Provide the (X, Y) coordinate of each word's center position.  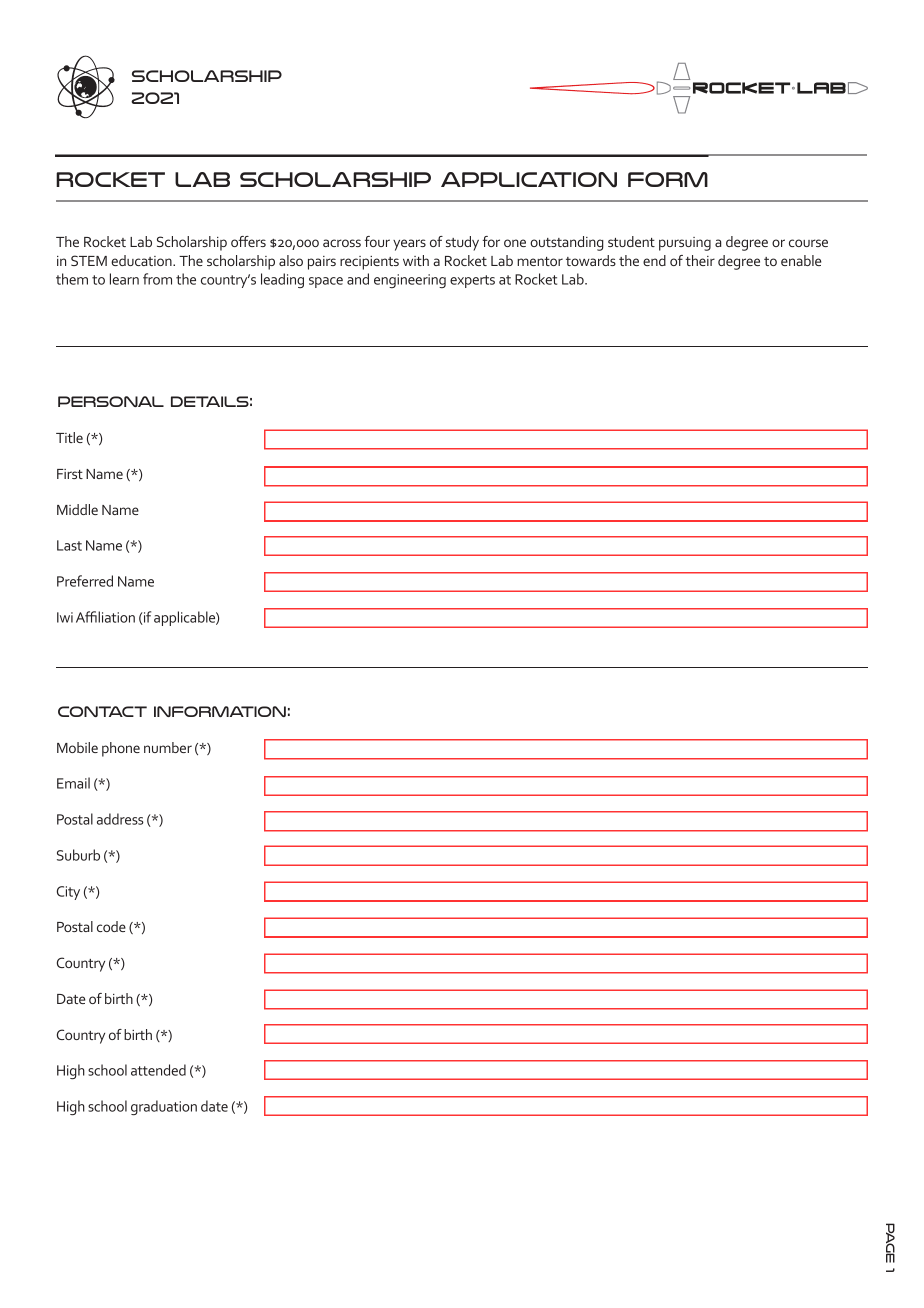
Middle (77, 509)
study (462, 243)
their (700, 260)
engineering (410, 281)
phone (121, 749)
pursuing (685, 244)
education (142, 260)
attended (158, 1070)
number (168, 747)
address (120, 819)
